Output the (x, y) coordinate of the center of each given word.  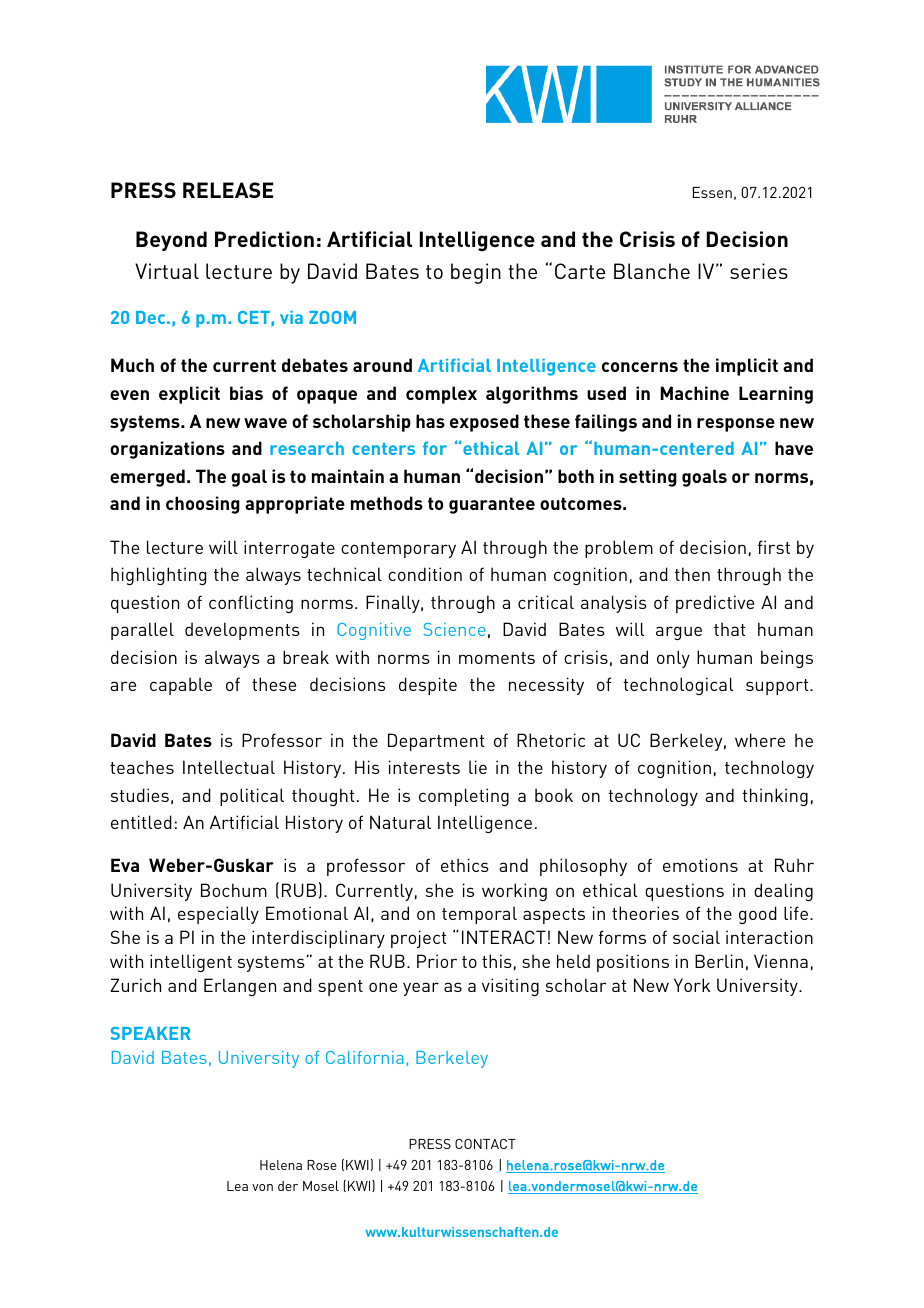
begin (476, 273)
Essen (712, 192)
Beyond (171, 241)
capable (181, 686)
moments (497, 658)
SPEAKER (150, 1033)
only (673, 659)
